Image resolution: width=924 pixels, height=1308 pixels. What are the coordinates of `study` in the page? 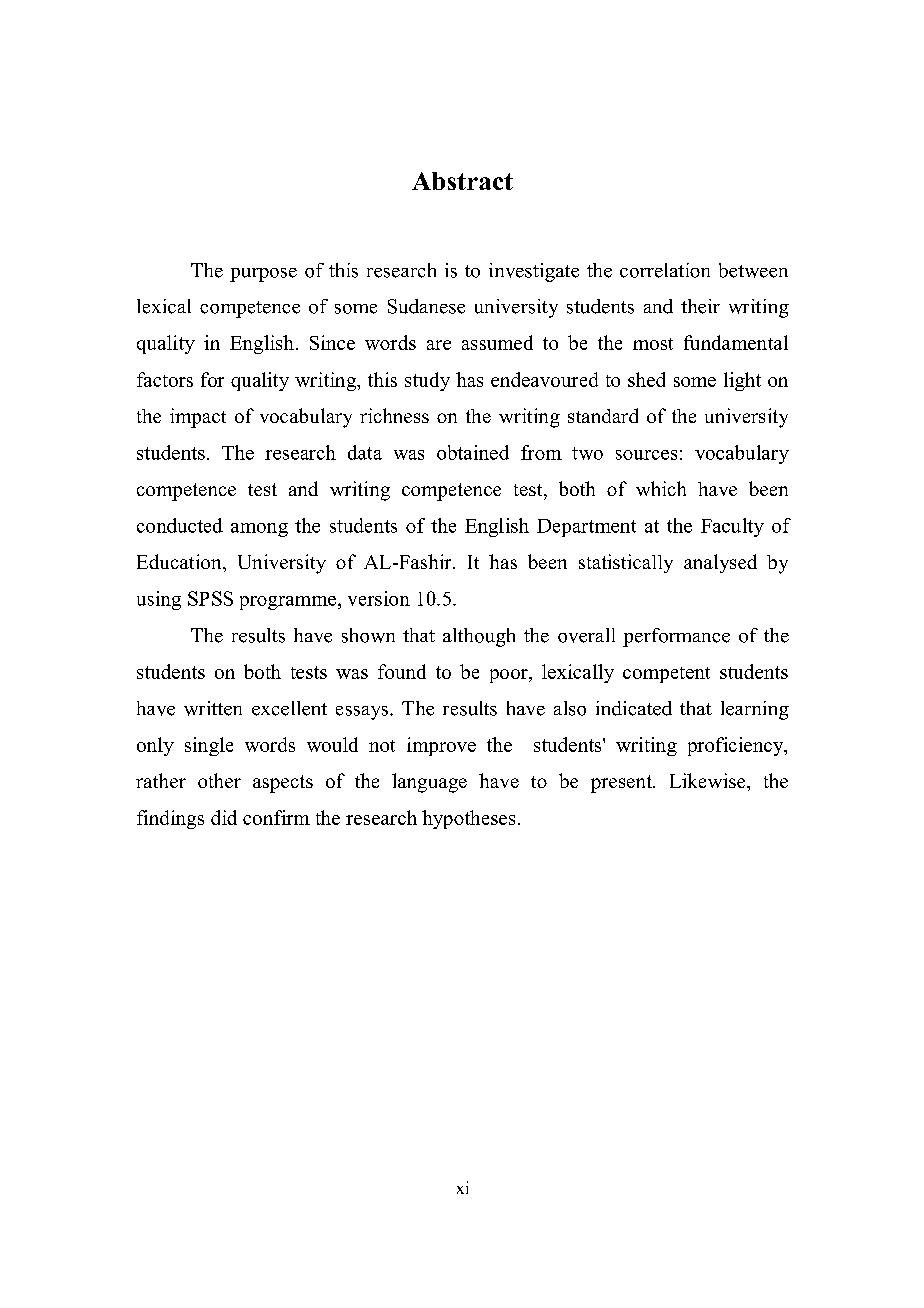 It's located at (427, 381).
